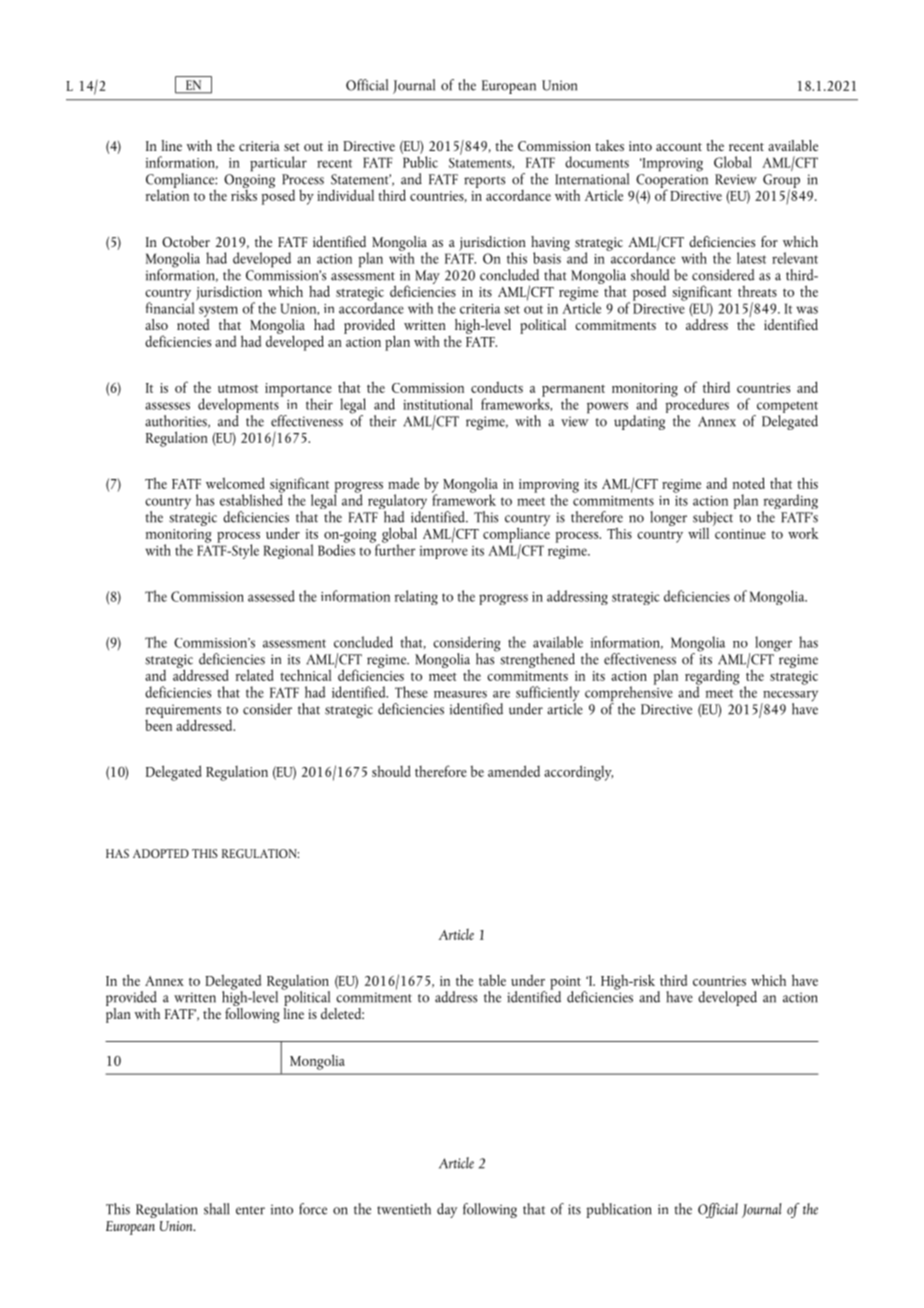 The image size is (924, 1308). What do you see at coordinates (278, 164) in the screenshot?
I see `particular` at bounding box center [278, 164].
